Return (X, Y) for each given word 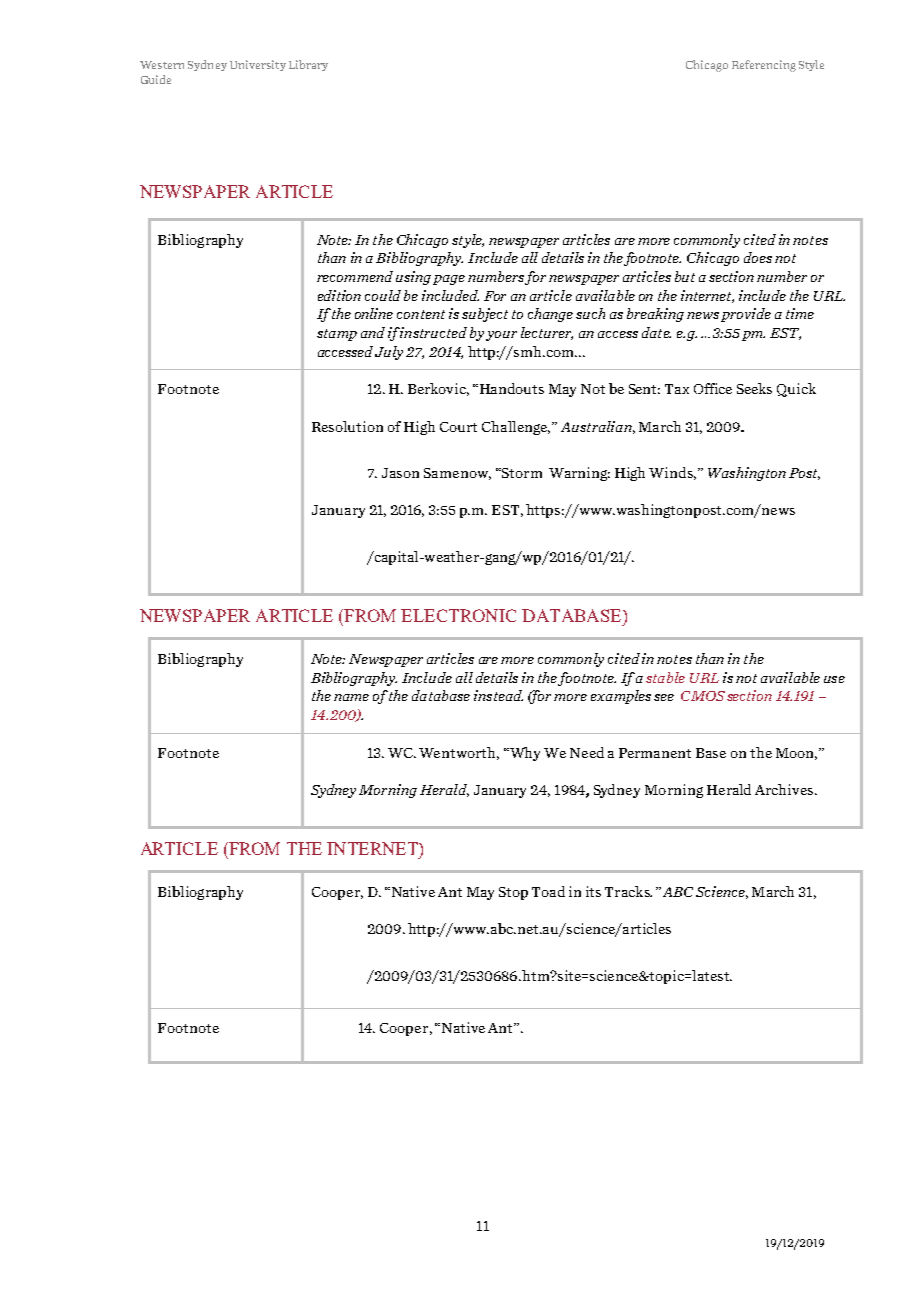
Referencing (764, 66)
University (258, 65)
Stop (513, 893)
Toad (548, 891)
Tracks (628, 891)
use (834, 679)
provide (746, 315)
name (351, 697)
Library (308, 65)
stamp (337, 335)
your (501, 336)
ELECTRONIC (458, 615)
